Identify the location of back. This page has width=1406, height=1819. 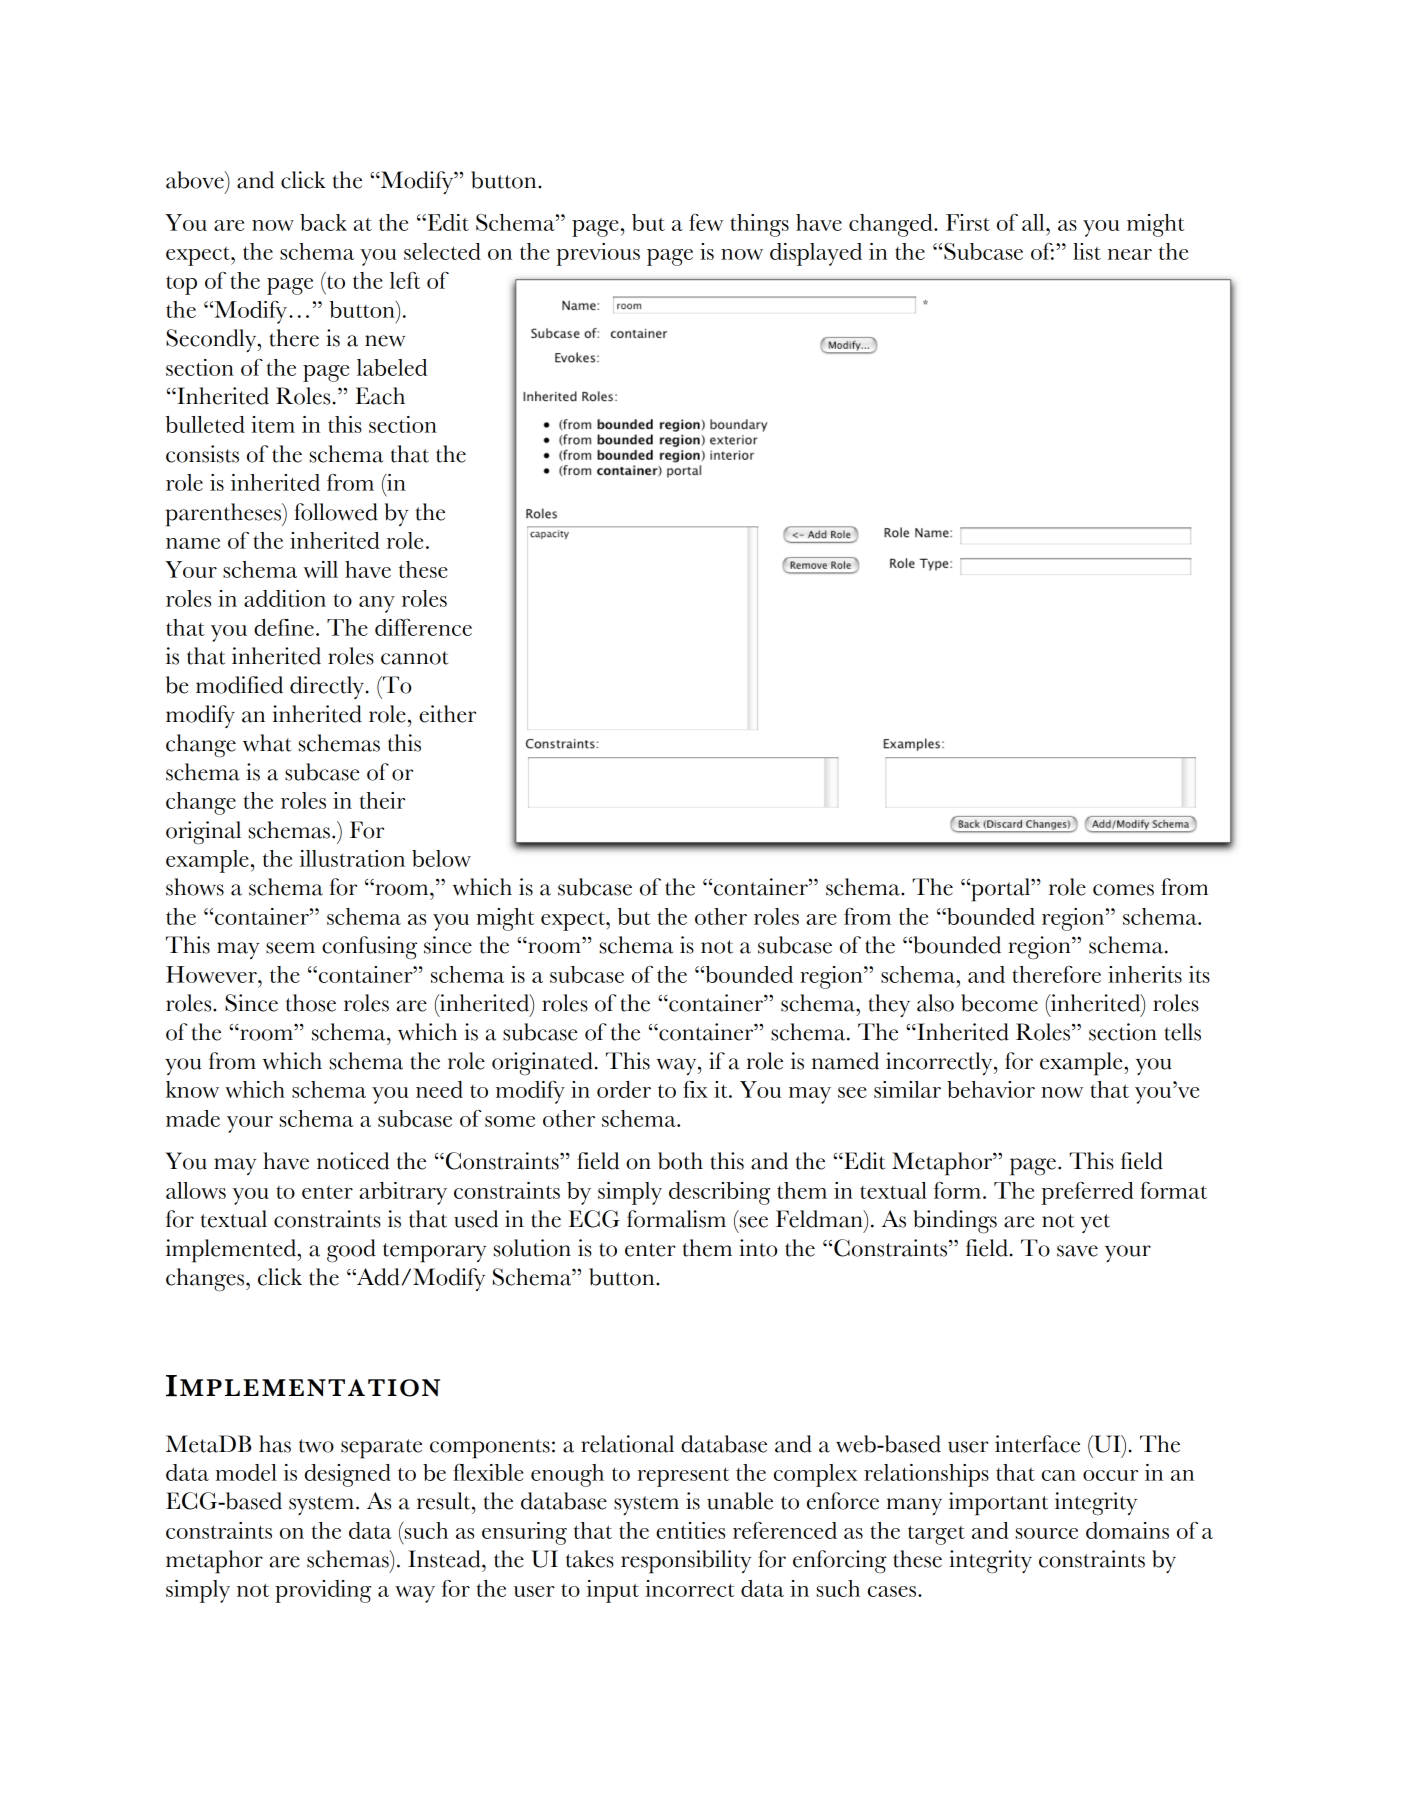
(323, 222).
